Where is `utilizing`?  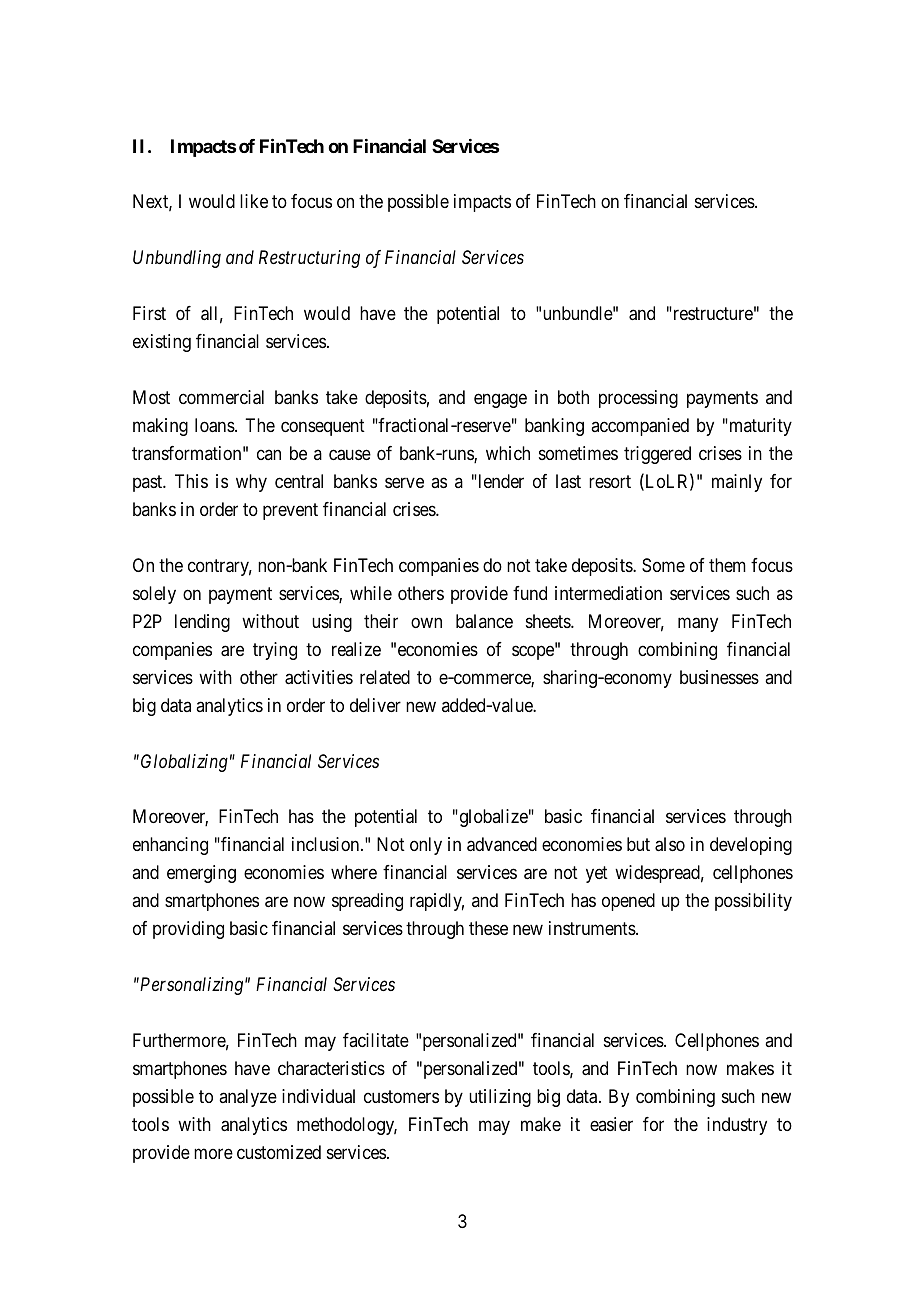 utilizing is located at coordinates (500, 1098).
